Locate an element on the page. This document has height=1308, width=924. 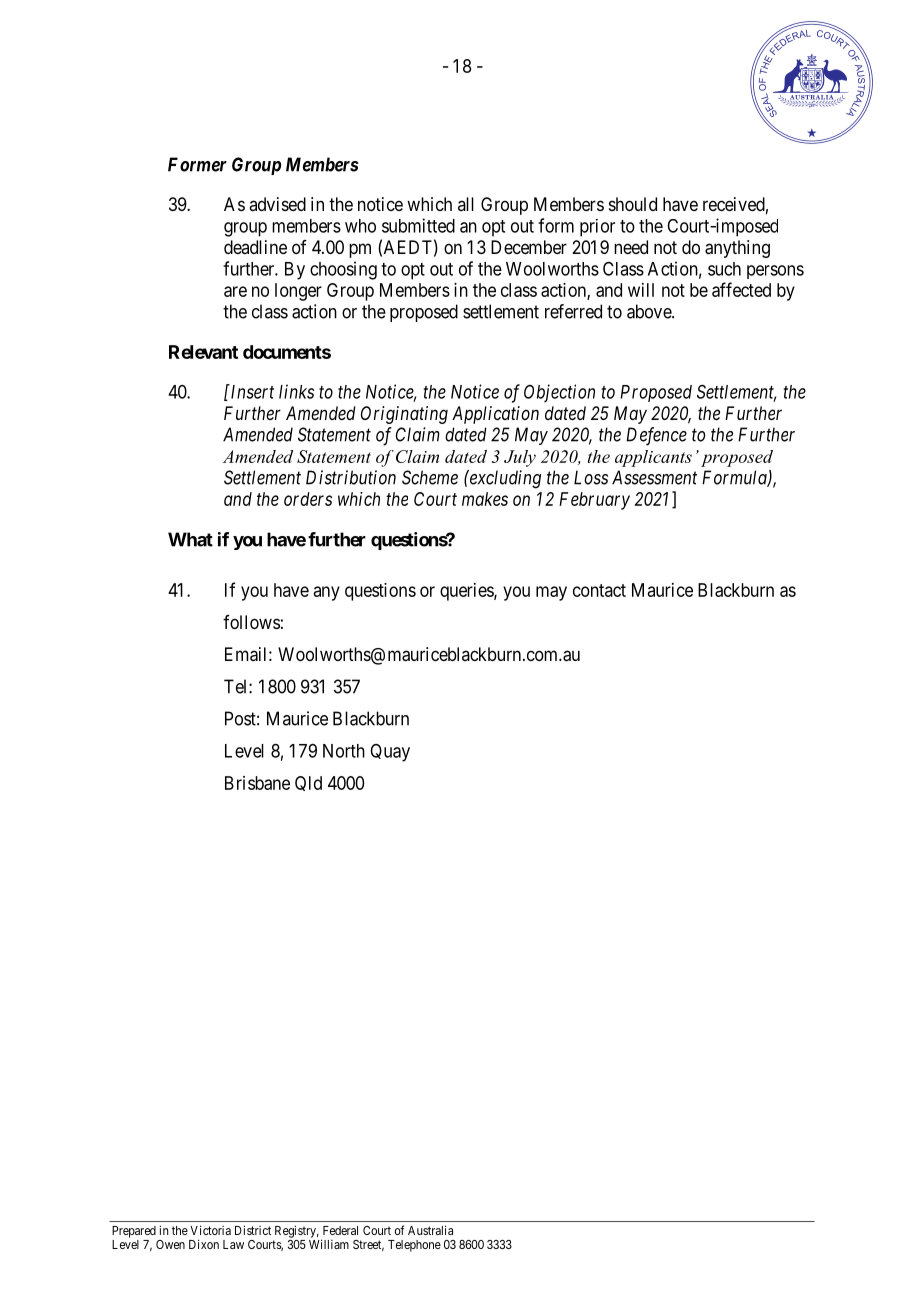
Victoria is located at coordinates (210, 1230).
